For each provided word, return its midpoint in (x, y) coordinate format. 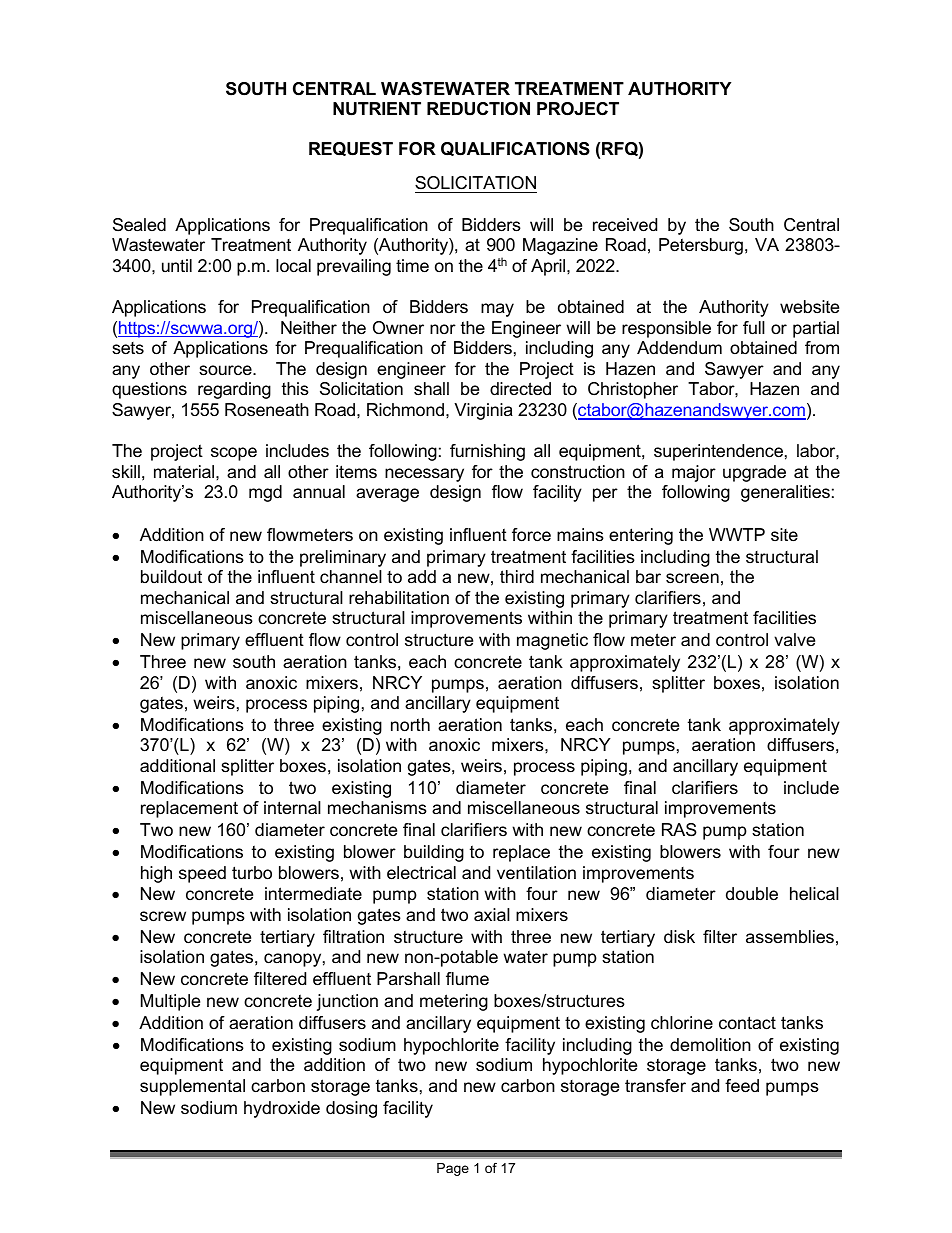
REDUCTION (478, 109)
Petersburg (701, 246)
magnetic (552, 641)
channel (351, 577)
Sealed (139, 225)
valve (794, 639)
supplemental (192, 1087)
